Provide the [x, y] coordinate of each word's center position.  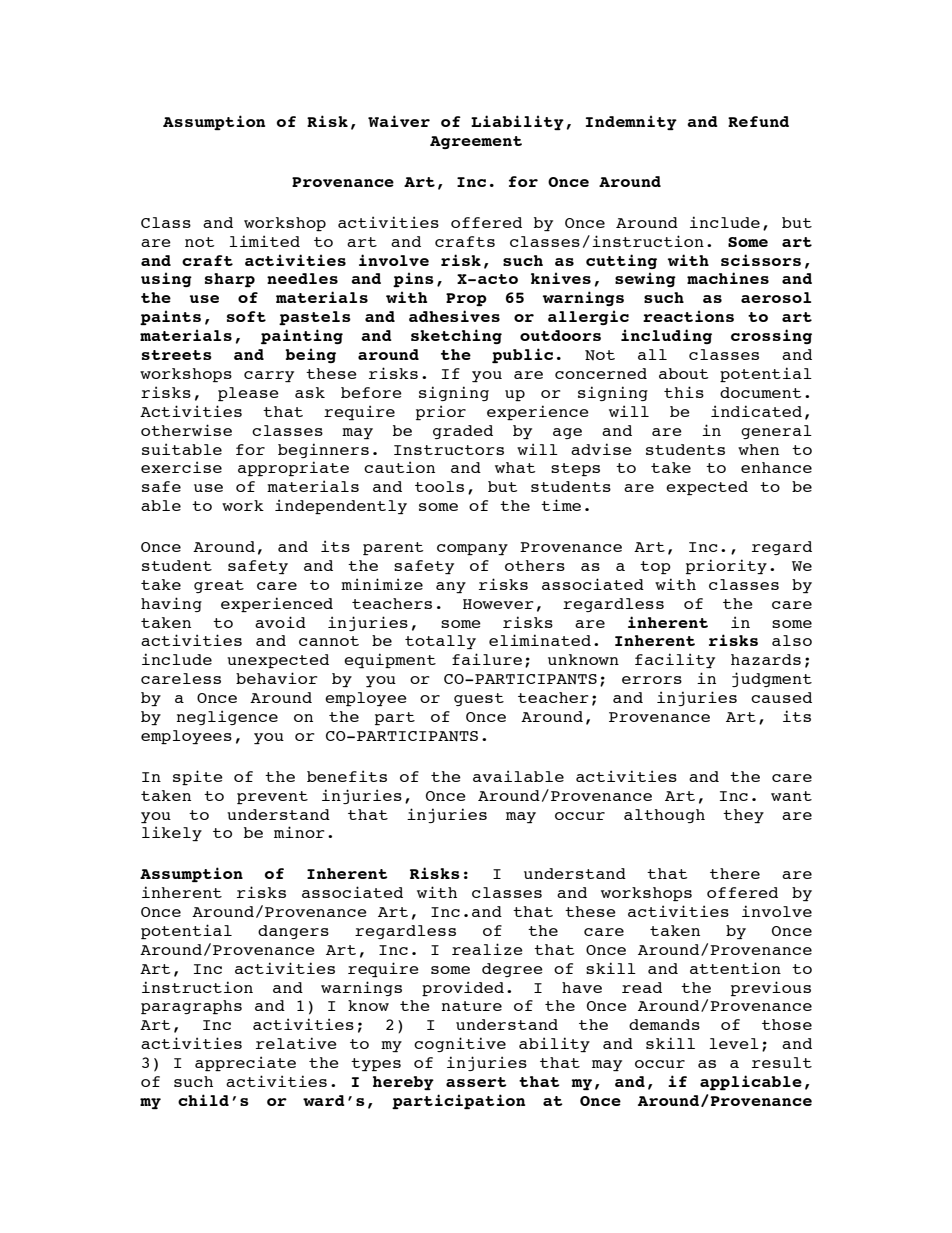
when [758, 449]
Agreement [476, 142]
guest [479, 699]
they [743, 816]
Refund [758, 121]
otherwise [186, 430]
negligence [227, 717]
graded [463, 432]
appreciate [245, 1063]
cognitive [460, 1044]
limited [265, 241]
